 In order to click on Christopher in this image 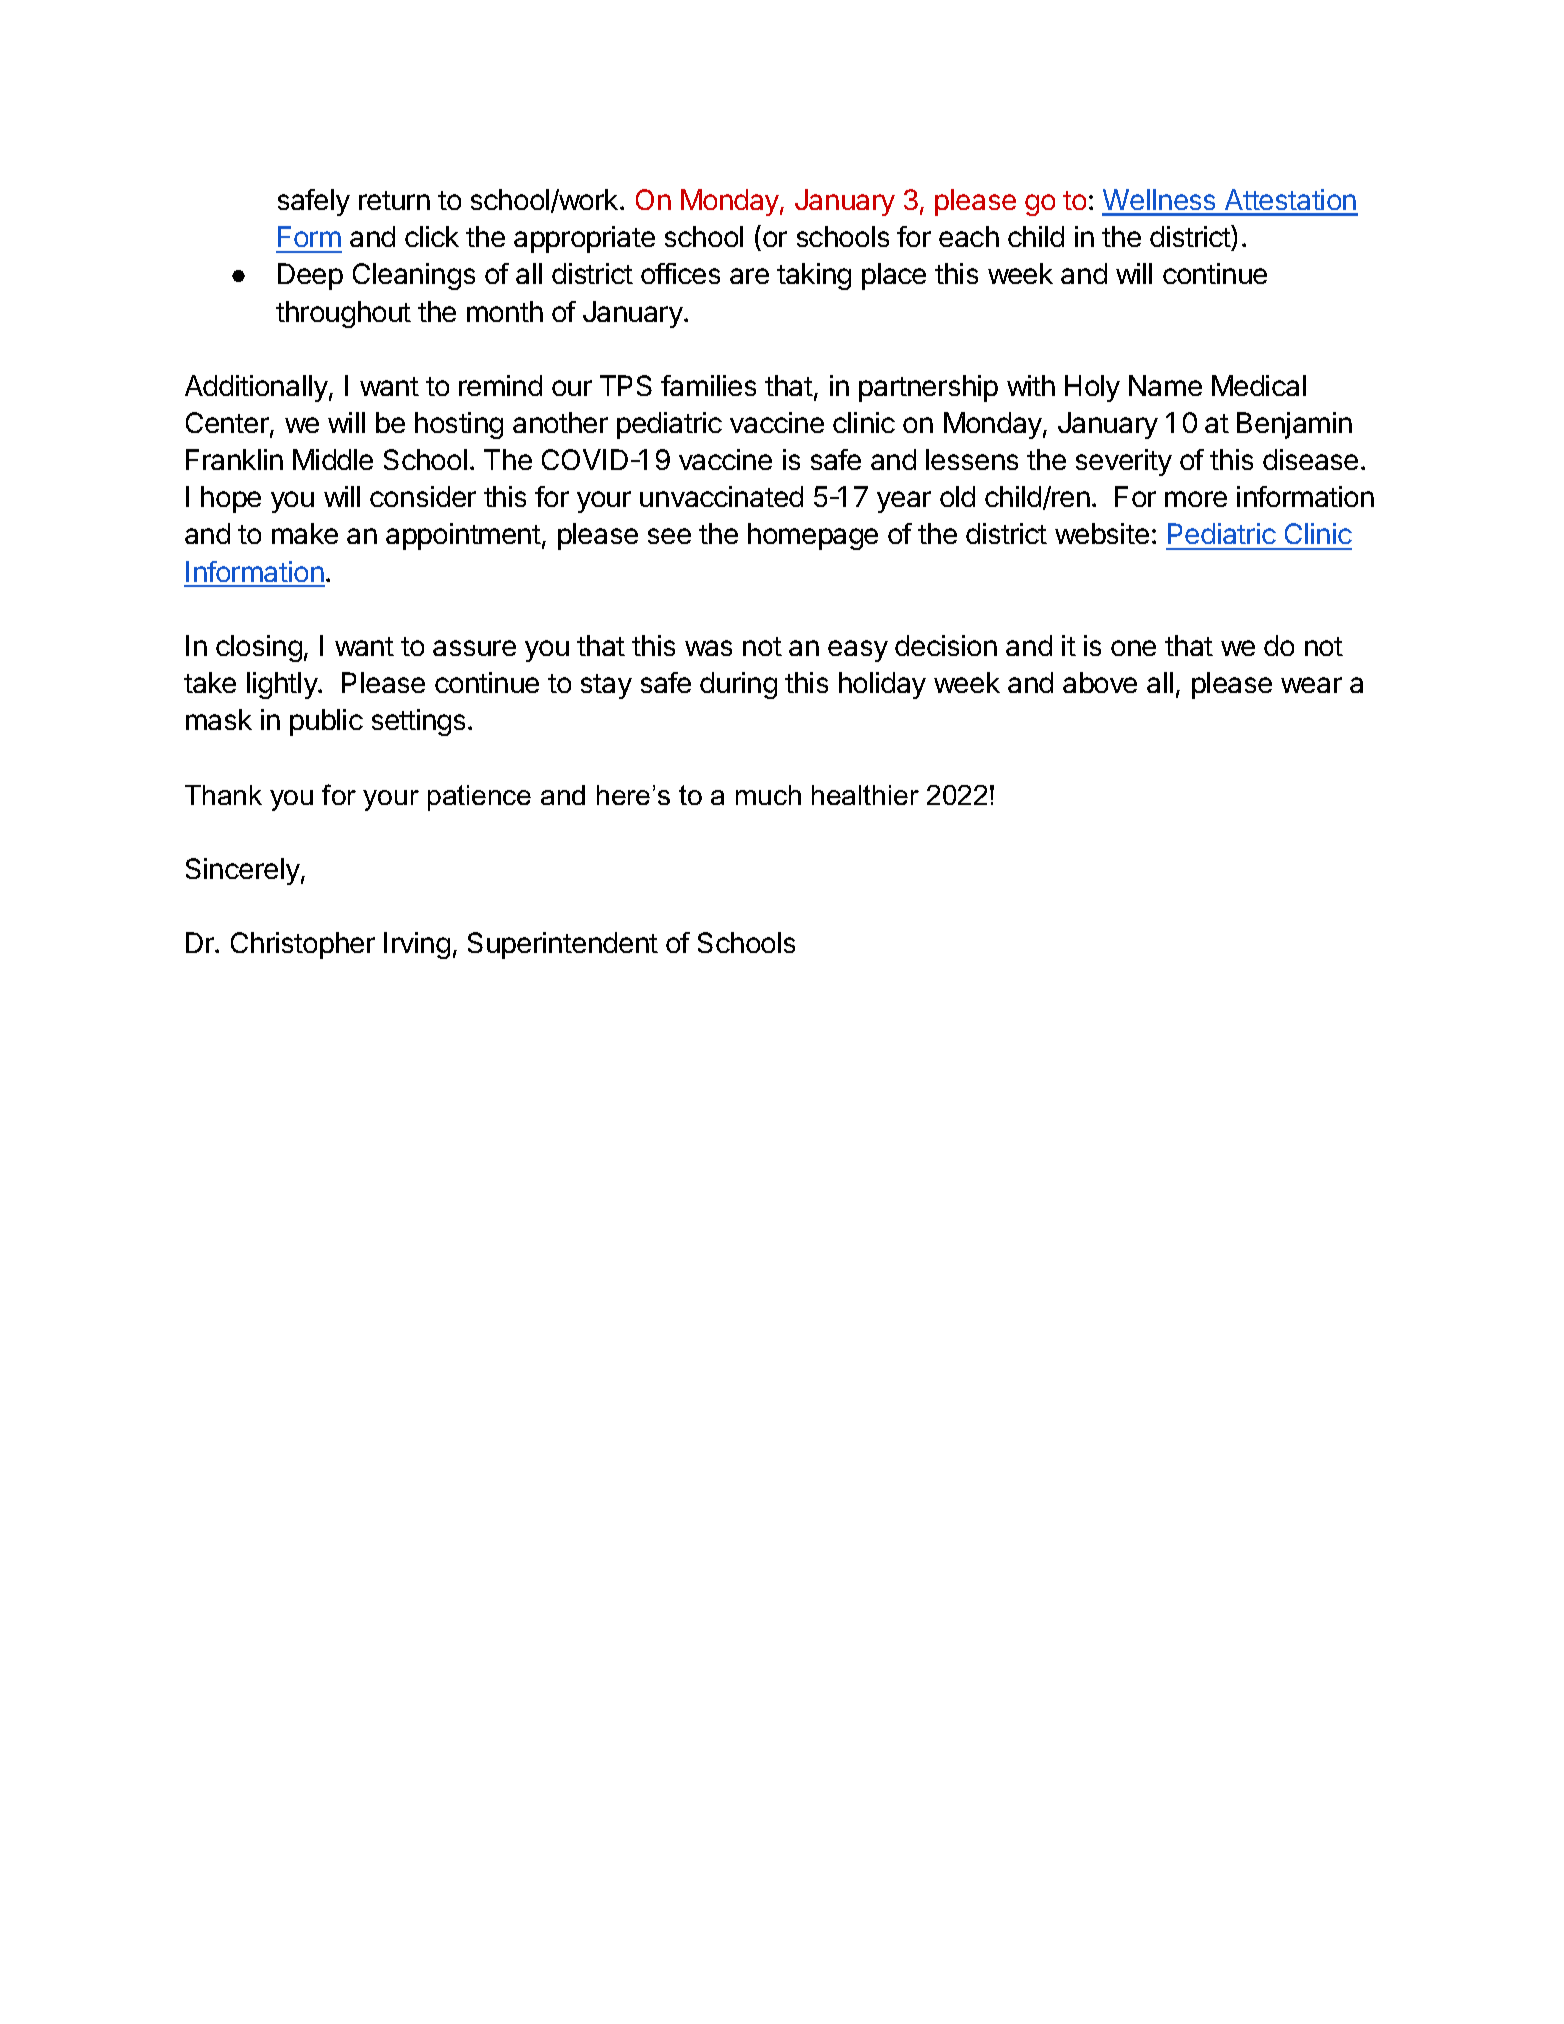, I will do `click(303, 945)`.
